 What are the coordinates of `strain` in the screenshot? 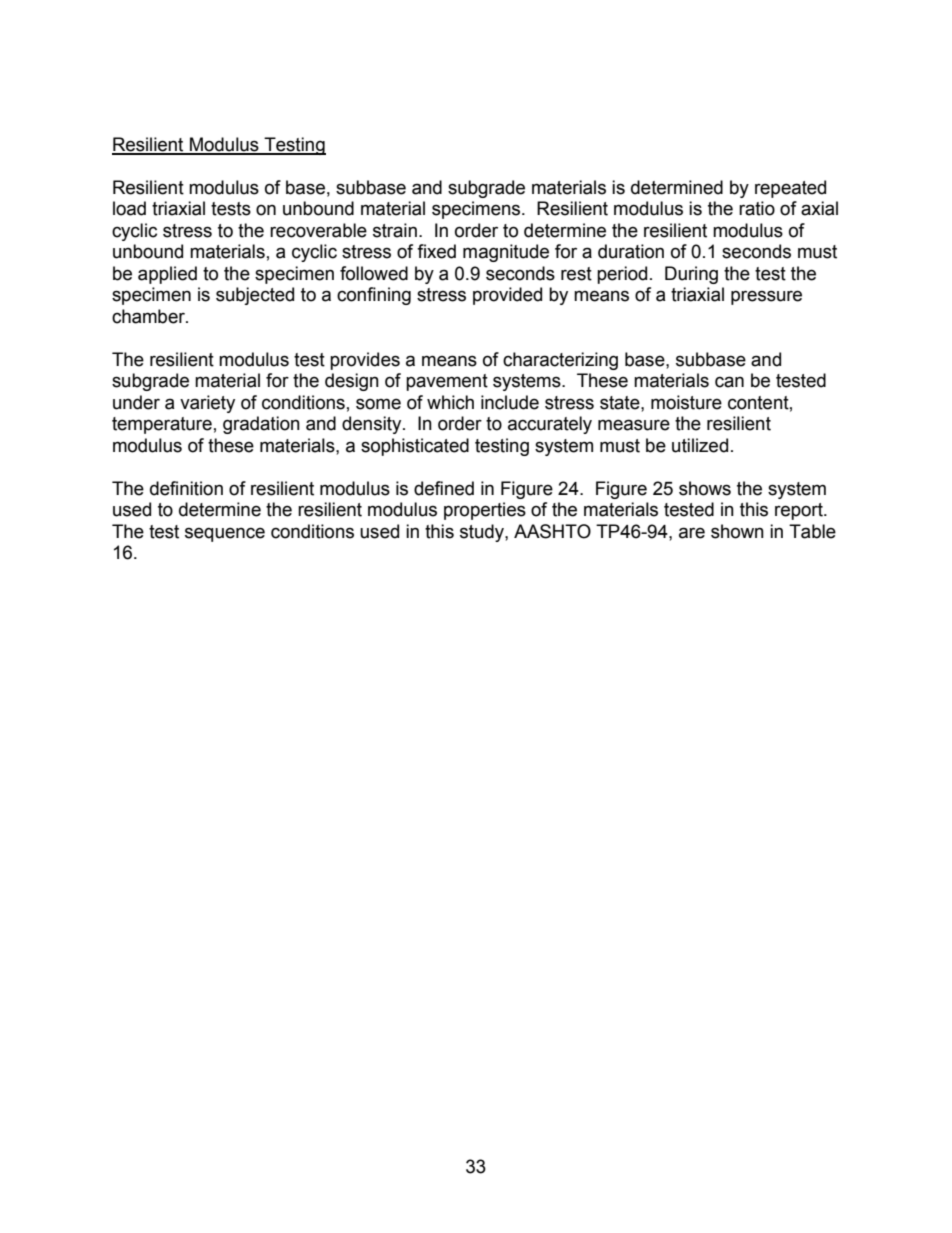 It's located at (395, 230).
